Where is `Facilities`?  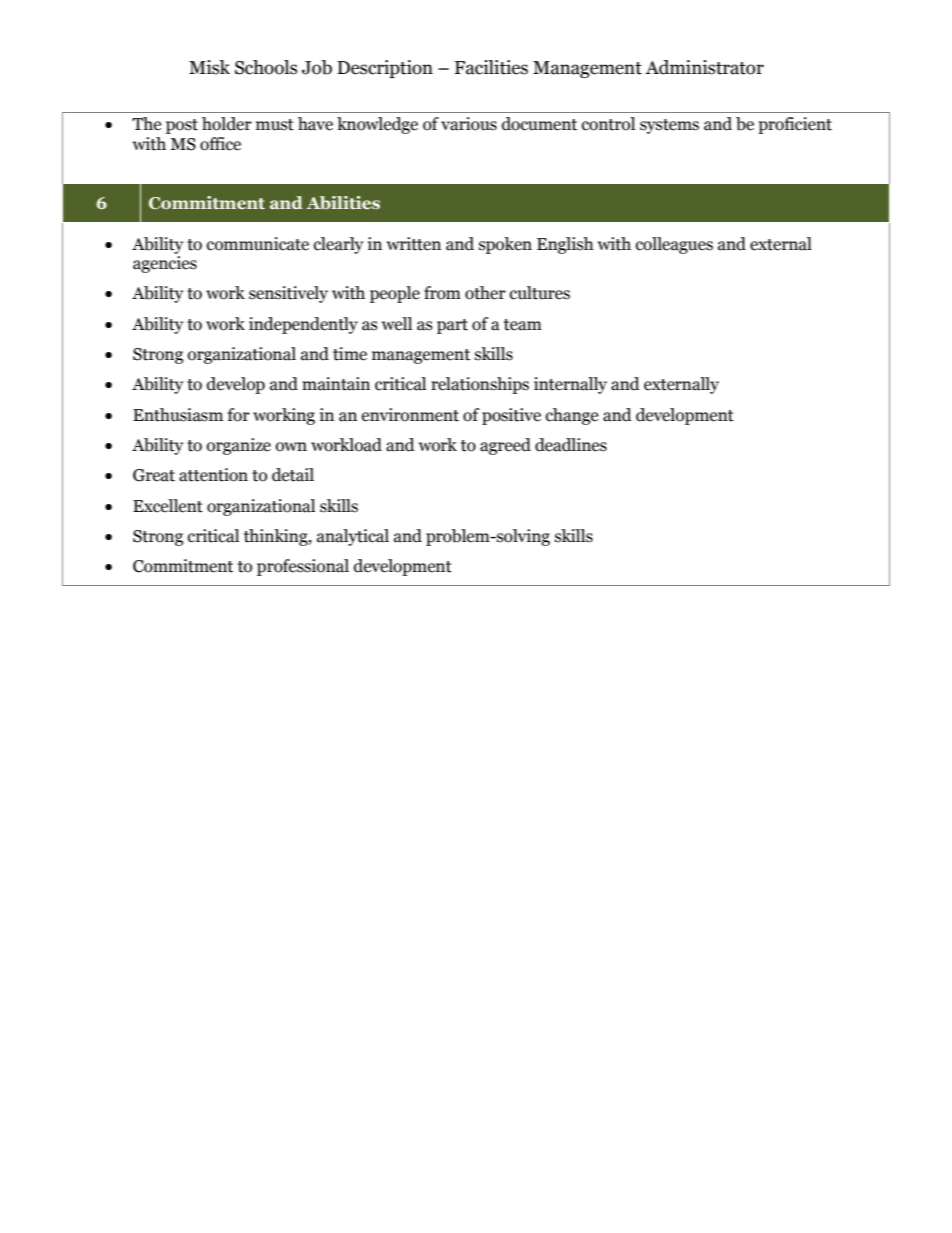
Facilities is located at coordinates (491, 67).
